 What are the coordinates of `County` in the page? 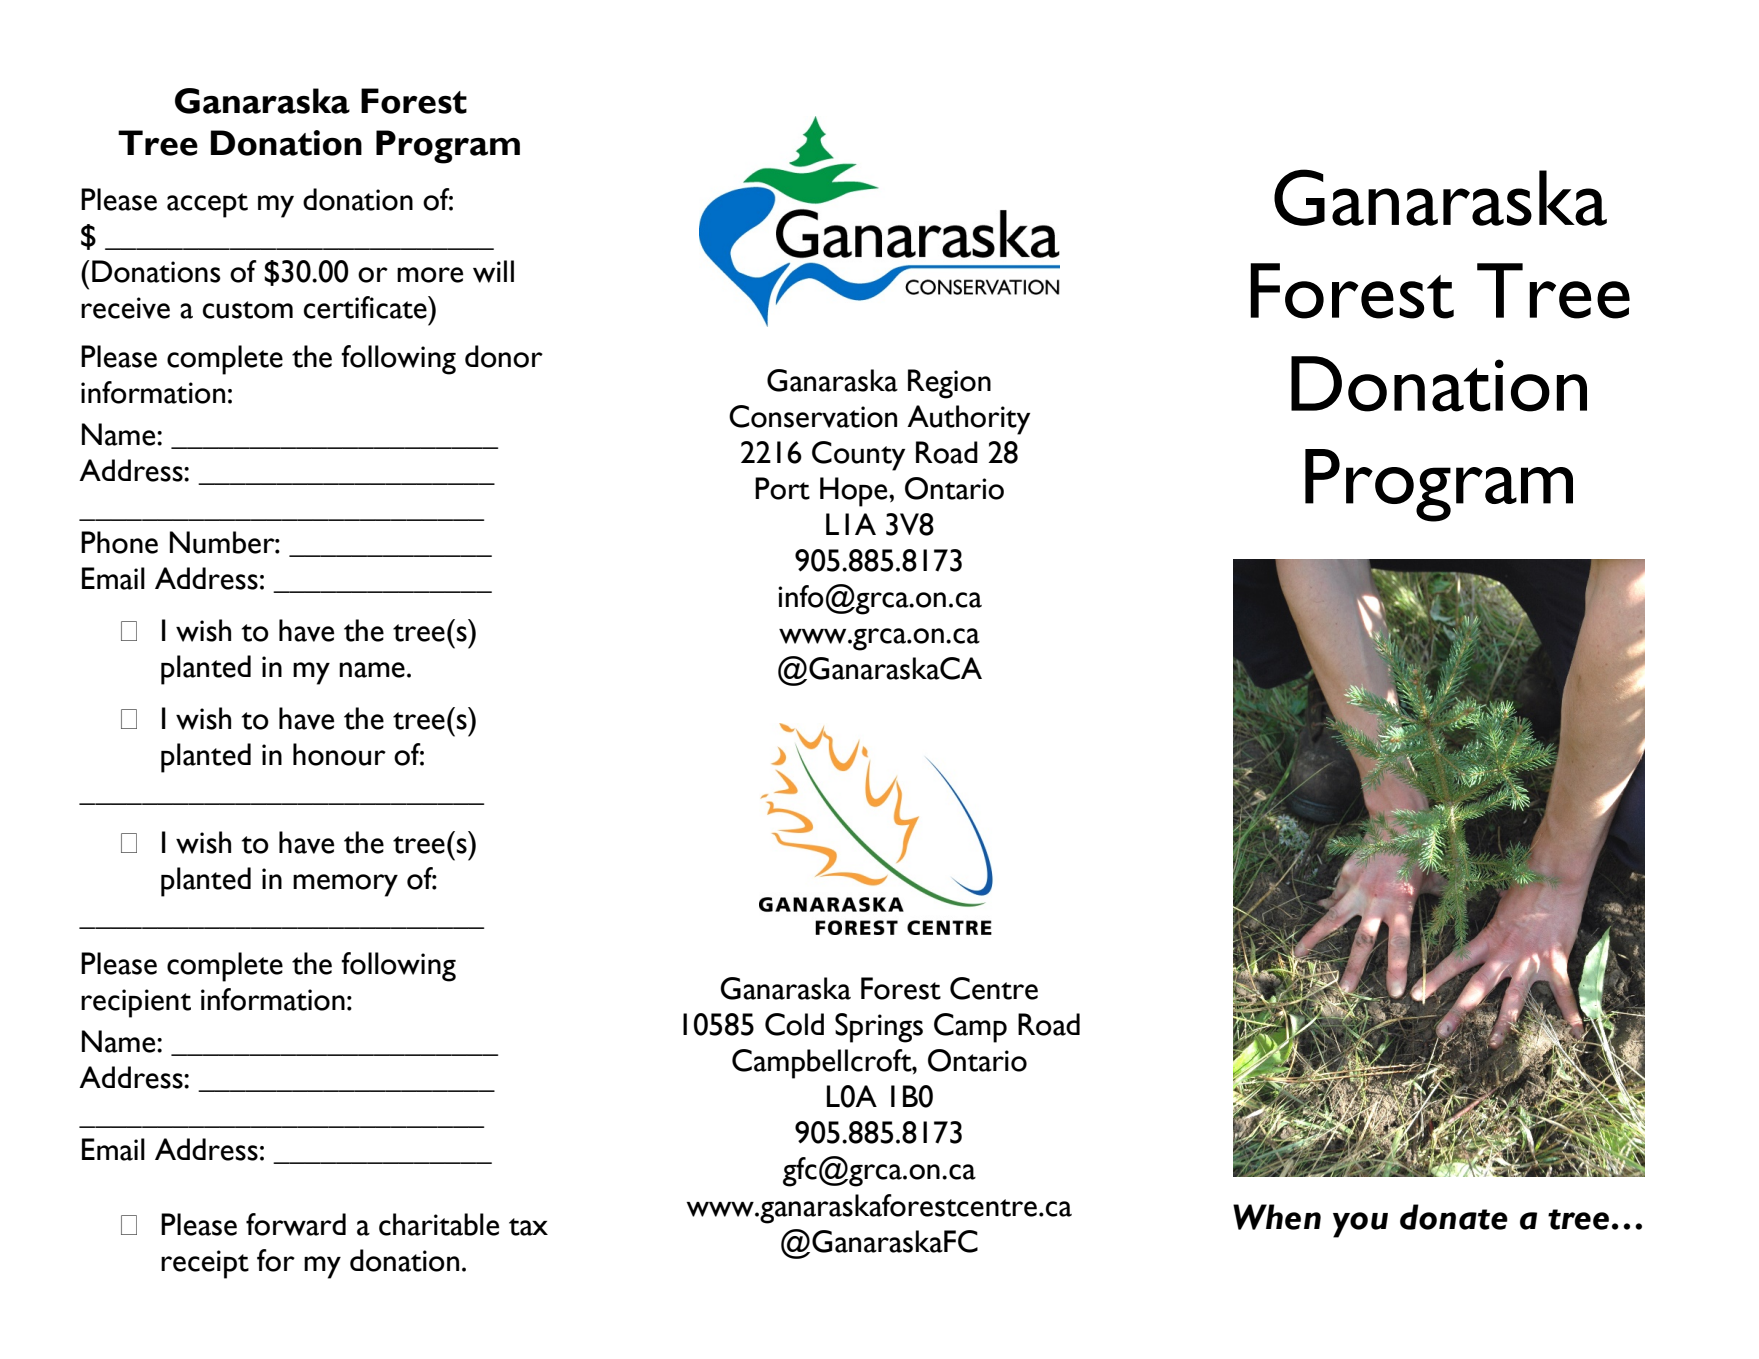 It's located at (858, 456).
